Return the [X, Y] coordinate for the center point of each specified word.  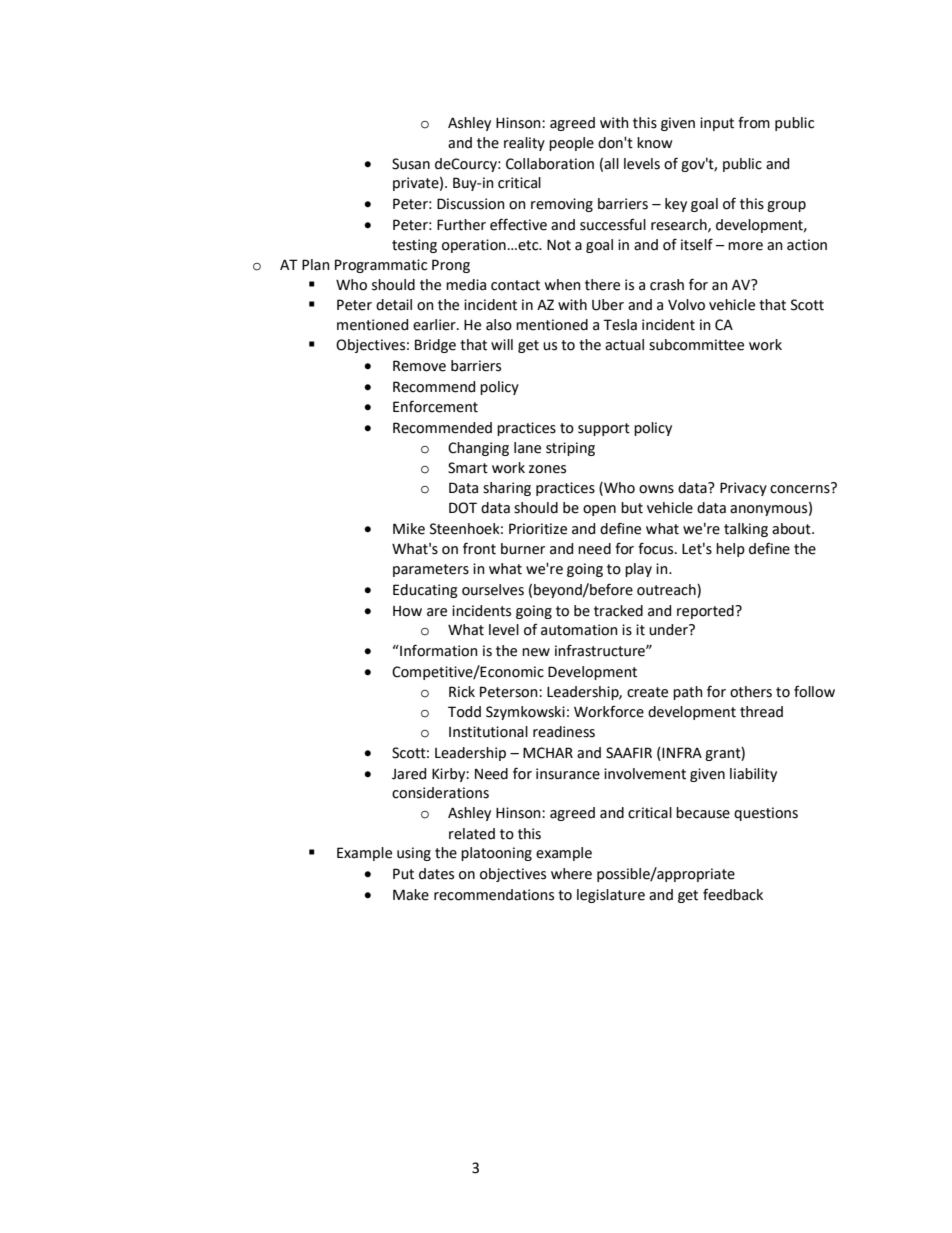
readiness [564, 732]
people [571, 144]
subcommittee [696, 345]
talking [746, 530]
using [414, 854]
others [751, 692]
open [599, 510]
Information [438, 650]
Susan [411, 164]
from [754, 122]
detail [394, 305]
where [571, 874]
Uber [608, 305]
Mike [409, 529]
